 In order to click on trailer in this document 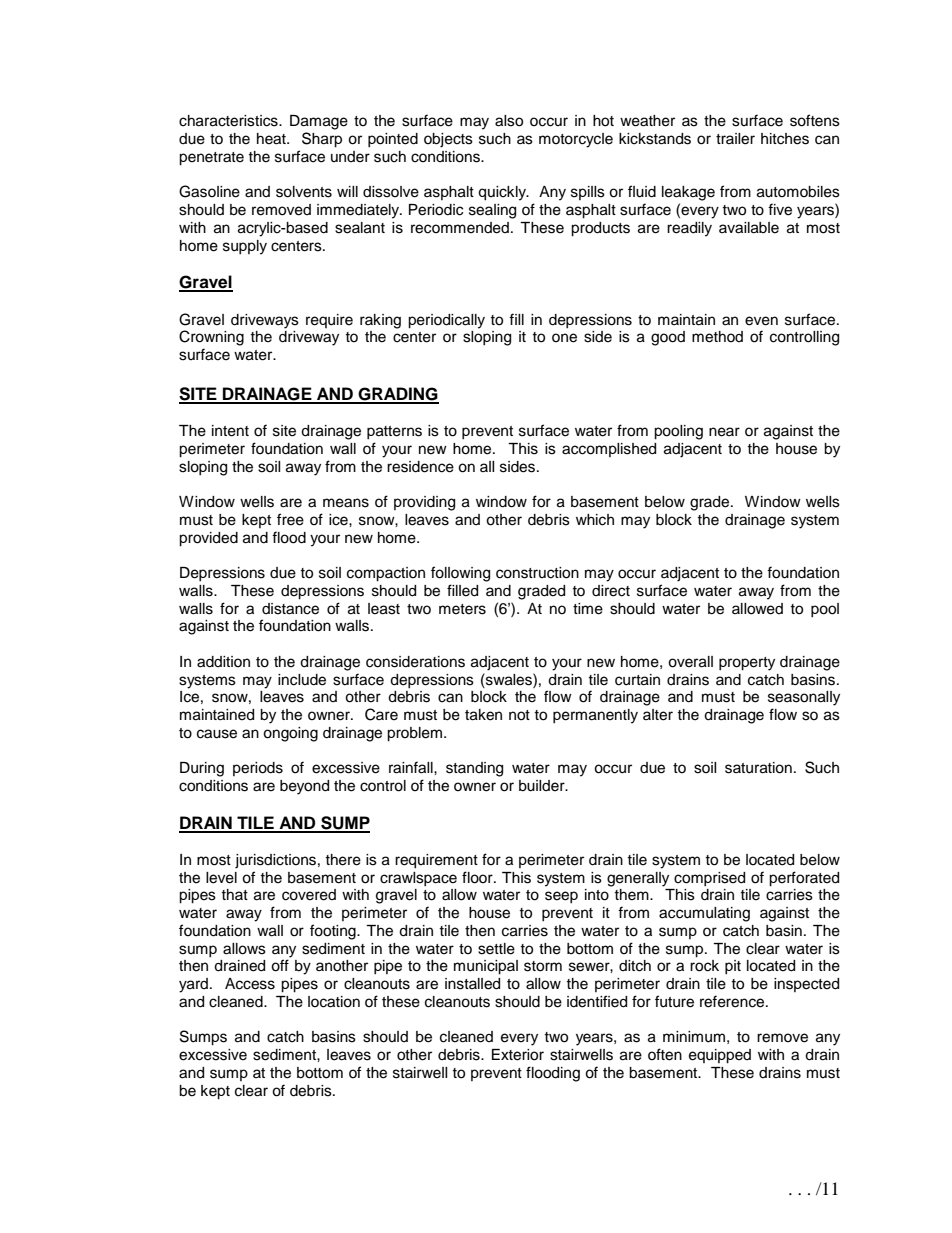, I will do `click(735, 139)`.
